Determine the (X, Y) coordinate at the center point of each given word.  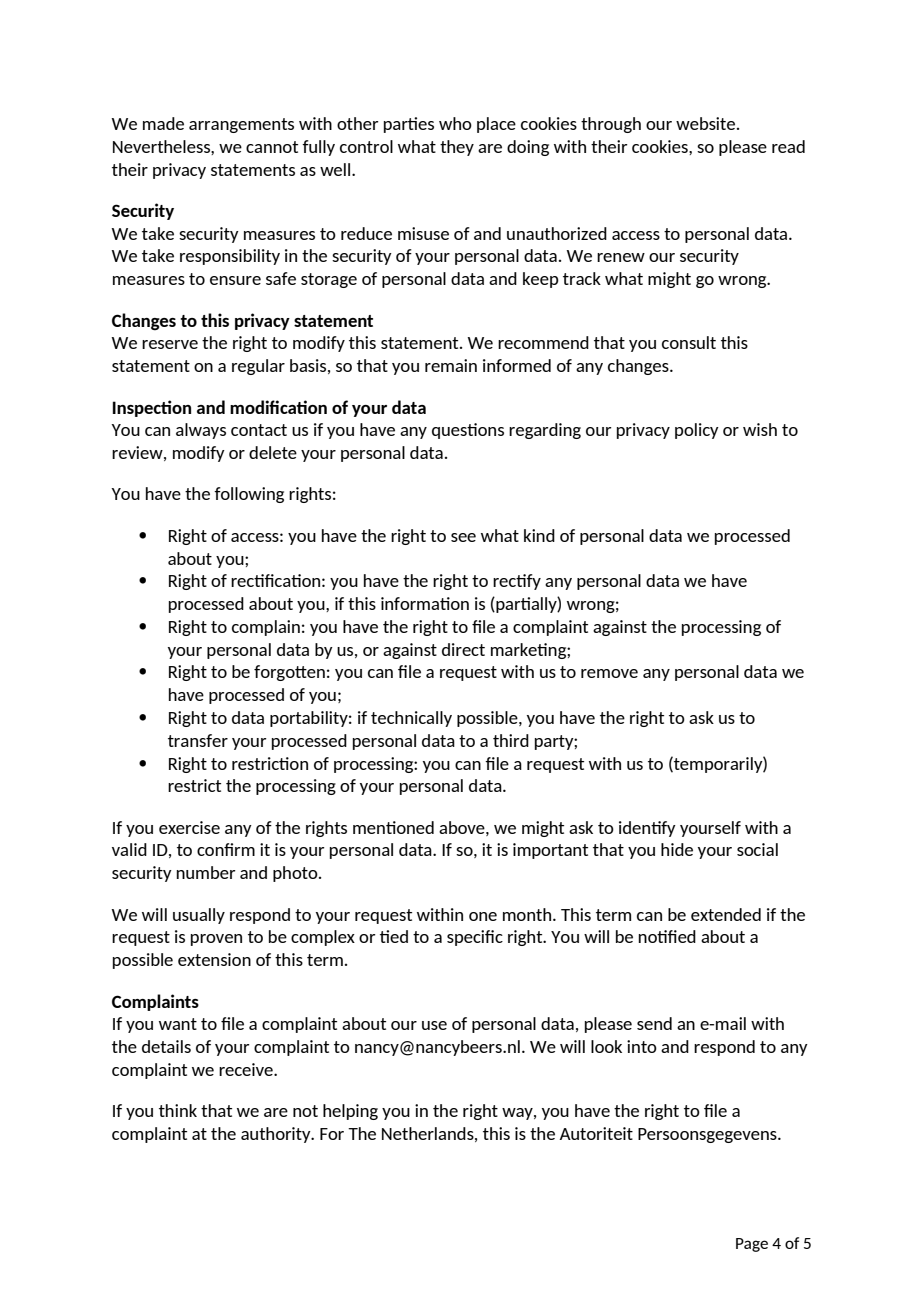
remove (609, 673)
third (511, 740)
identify (647, 829)
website (707, 123)
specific (475, 938)
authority (277, 1135)
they (457, 148)
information (425, 603)
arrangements (241, 125)
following (249, 495)
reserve (170, 344)
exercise (189, 827)
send (654, 1023)
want (178, 1024)
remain (451, 365)
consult (689, 342)
